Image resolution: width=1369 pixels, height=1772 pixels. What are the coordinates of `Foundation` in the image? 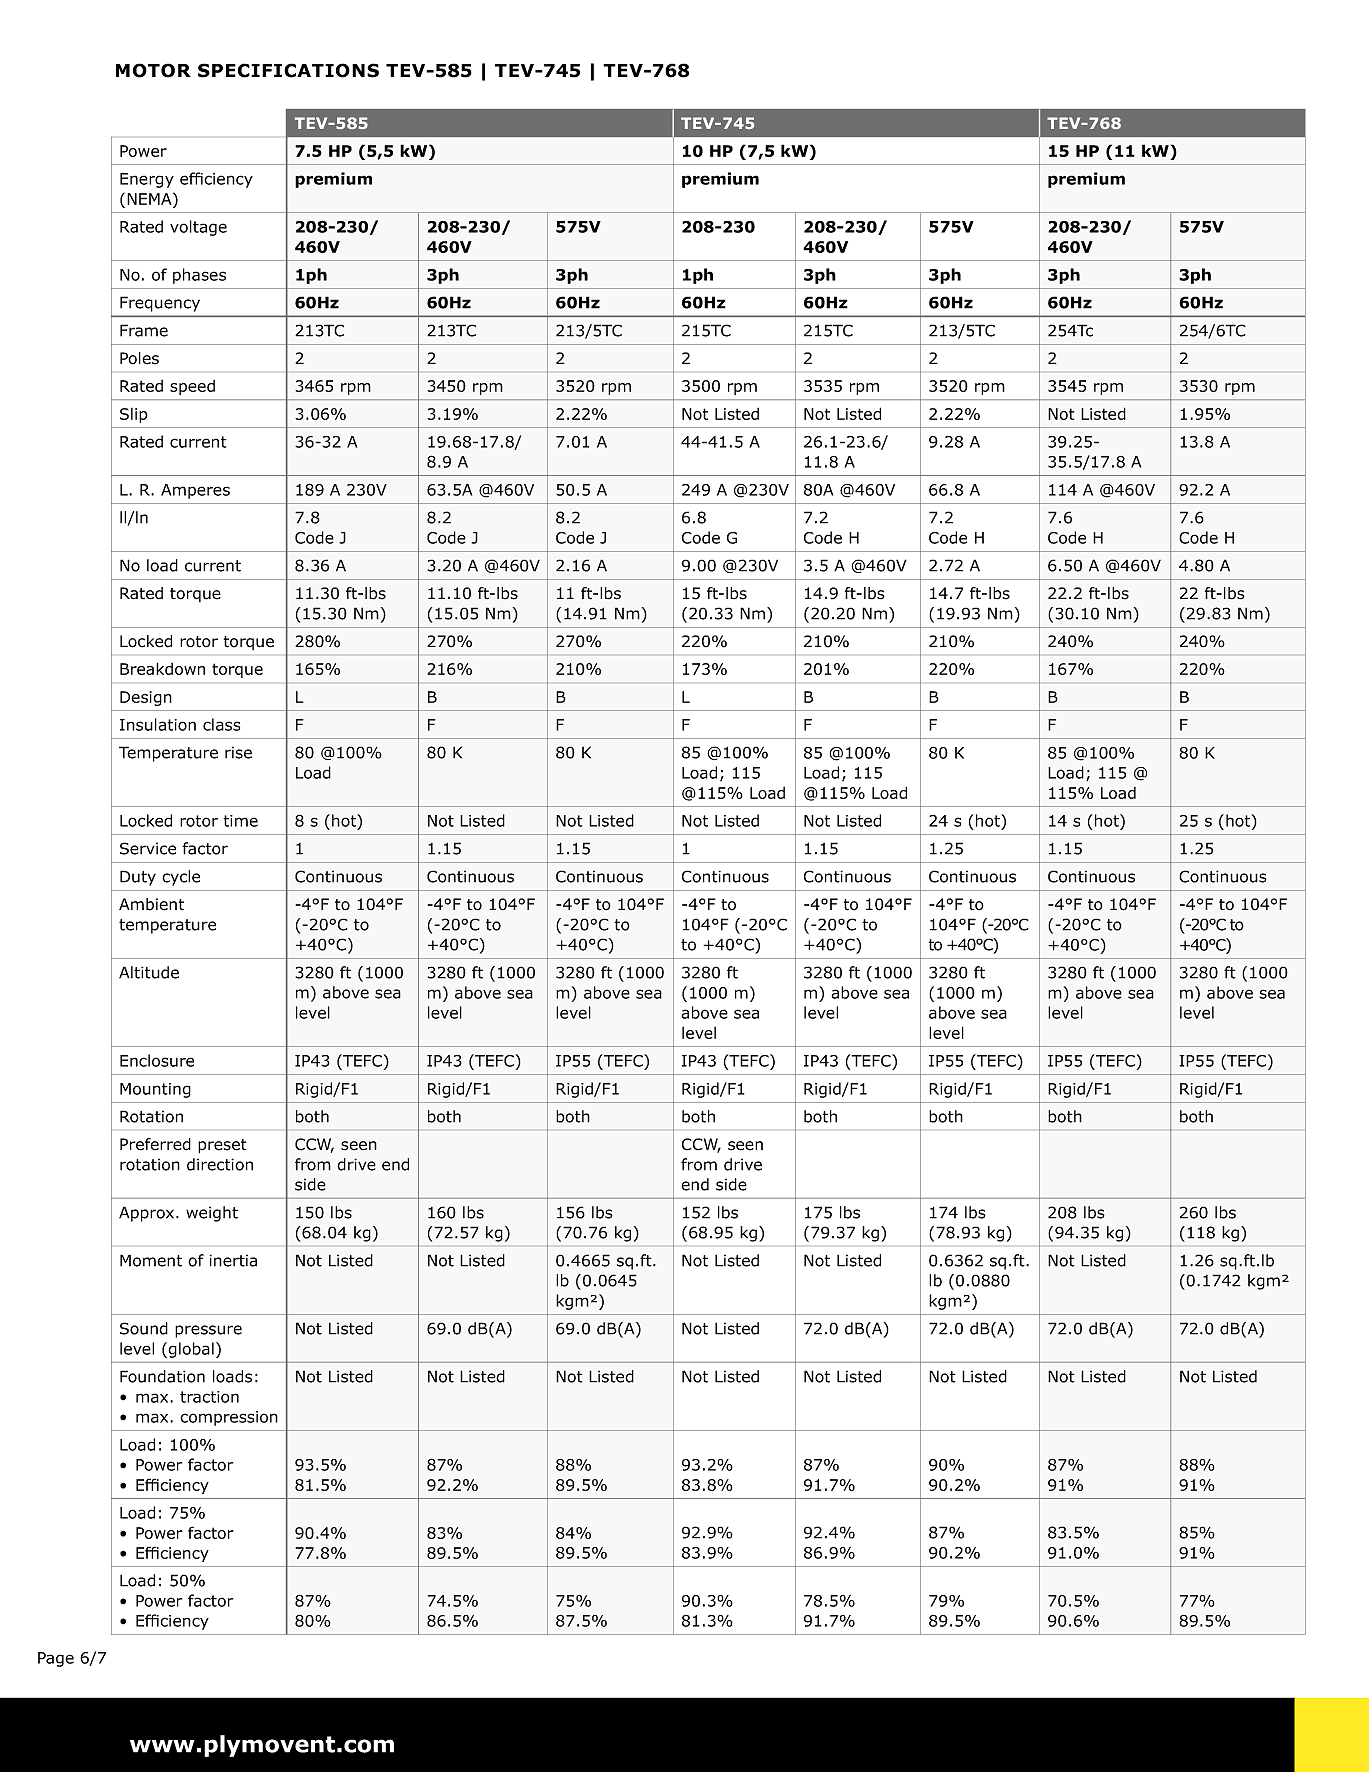 It's located at (162, 1376).
